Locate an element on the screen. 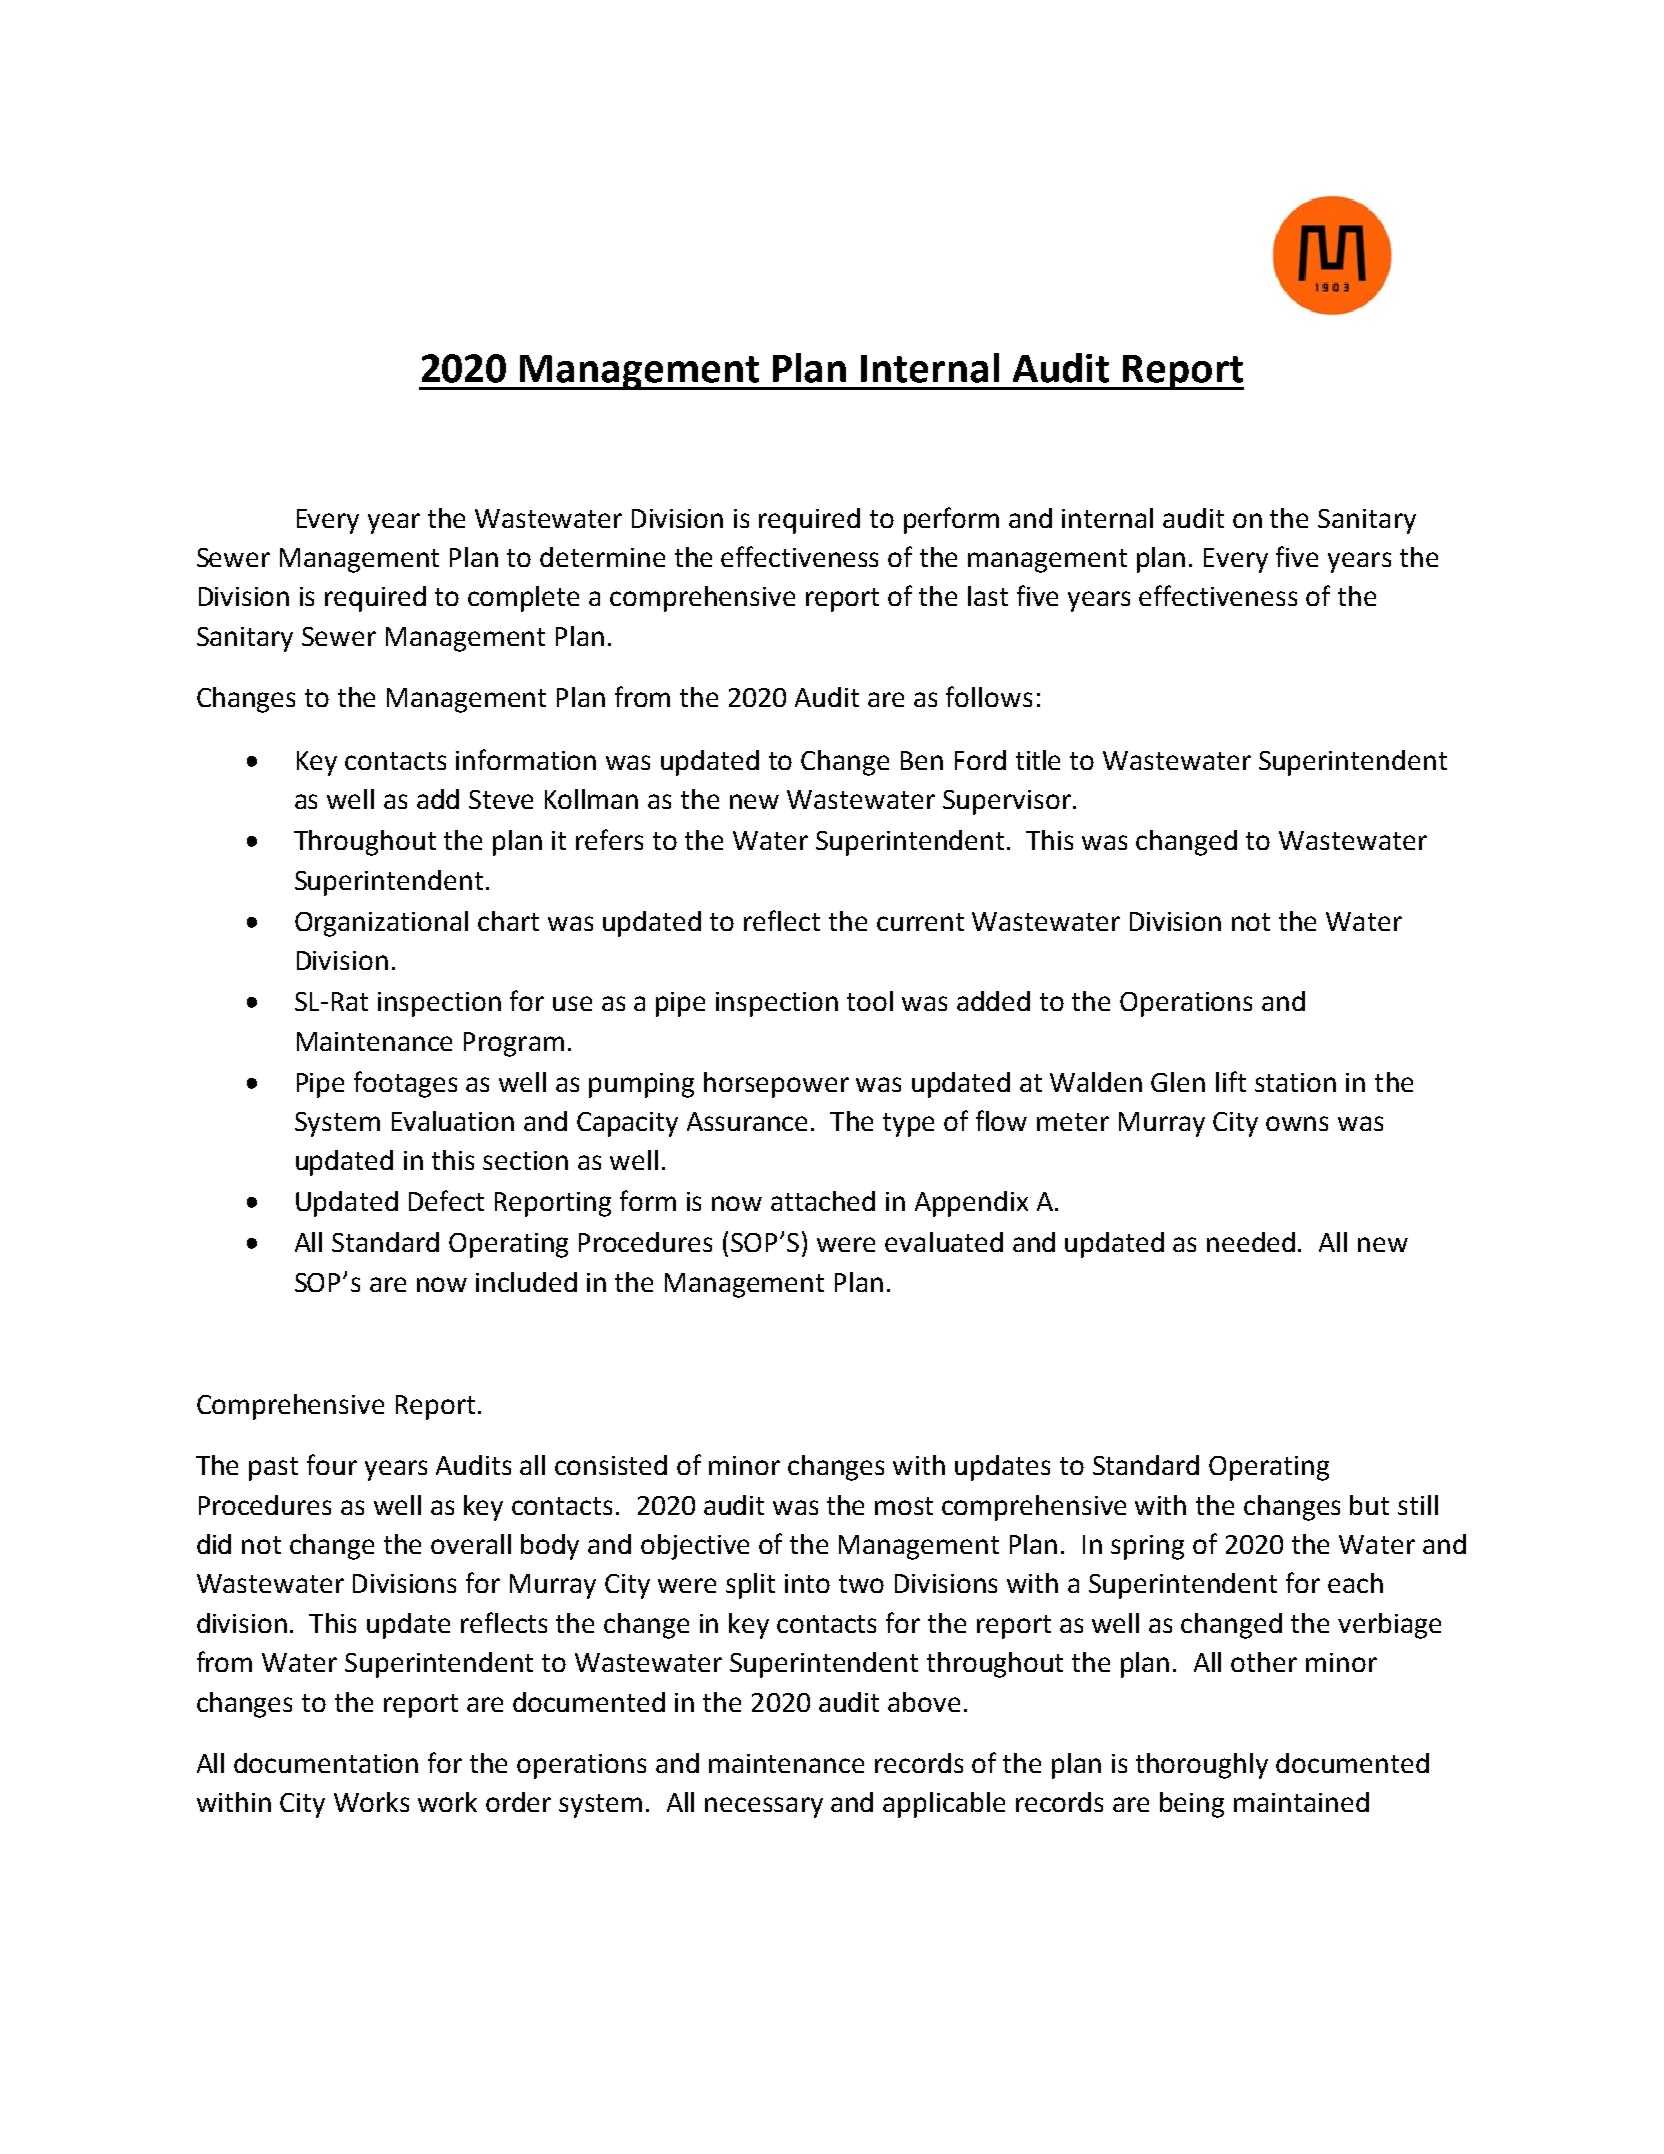  most is located at coordinates (904, 1506).
